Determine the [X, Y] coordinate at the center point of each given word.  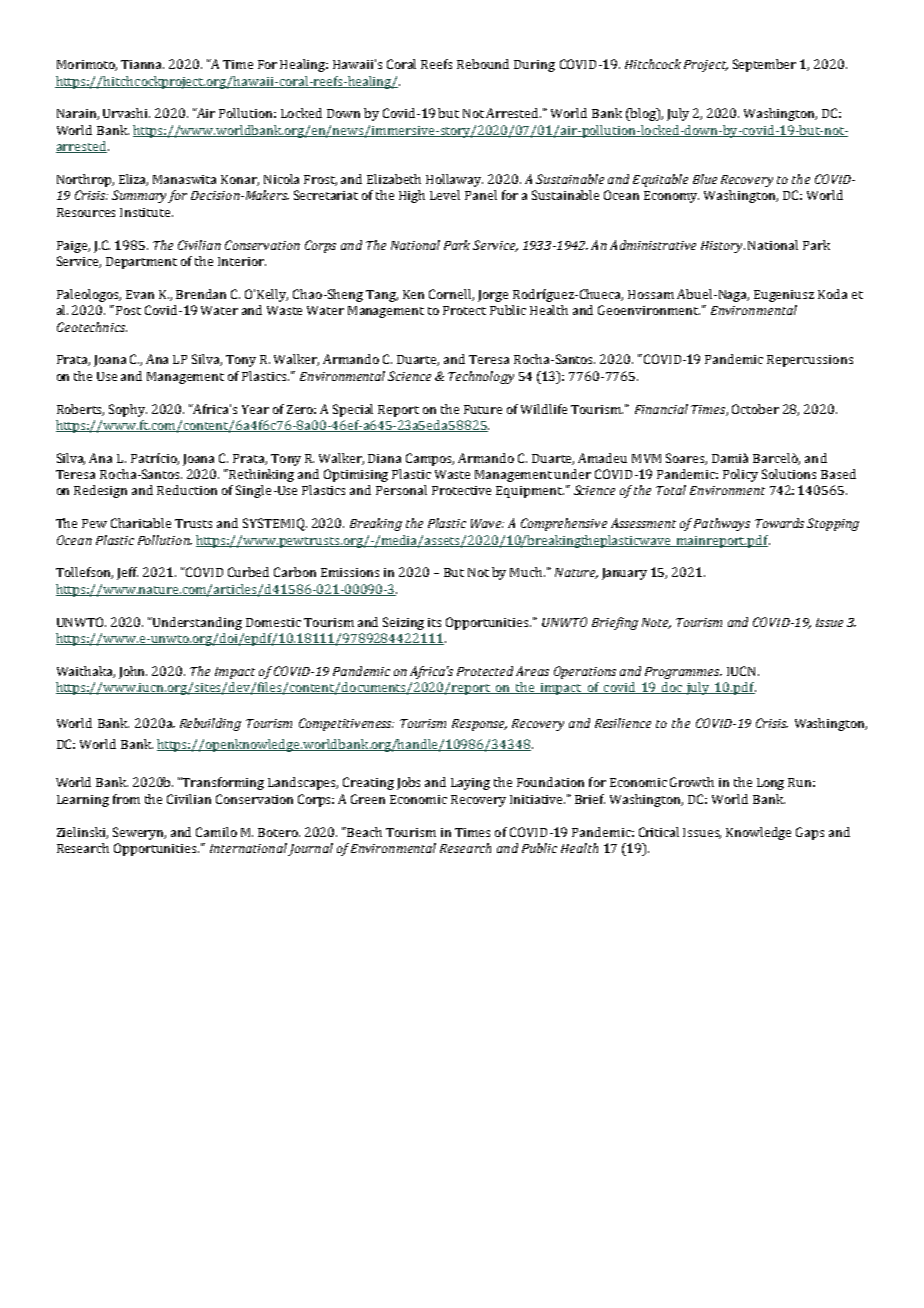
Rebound [483, 64]
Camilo [216, 832]
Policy [740, 475]
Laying [470, 784]
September [764, 65]
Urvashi [126, 113]
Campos [430, 459]
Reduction [187, 490]
